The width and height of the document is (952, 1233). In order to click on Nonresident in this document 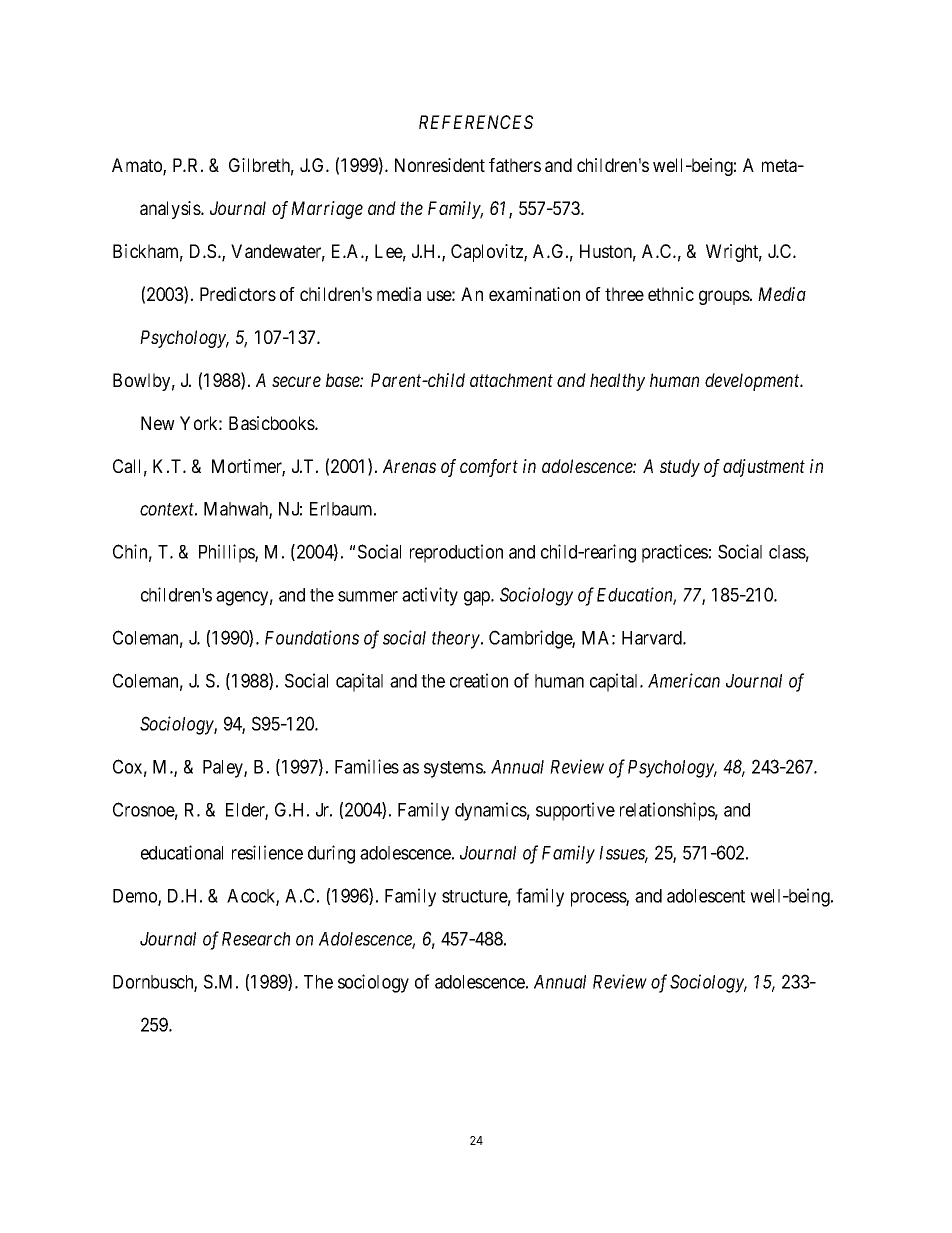, I will do `click(440, 165)`.
